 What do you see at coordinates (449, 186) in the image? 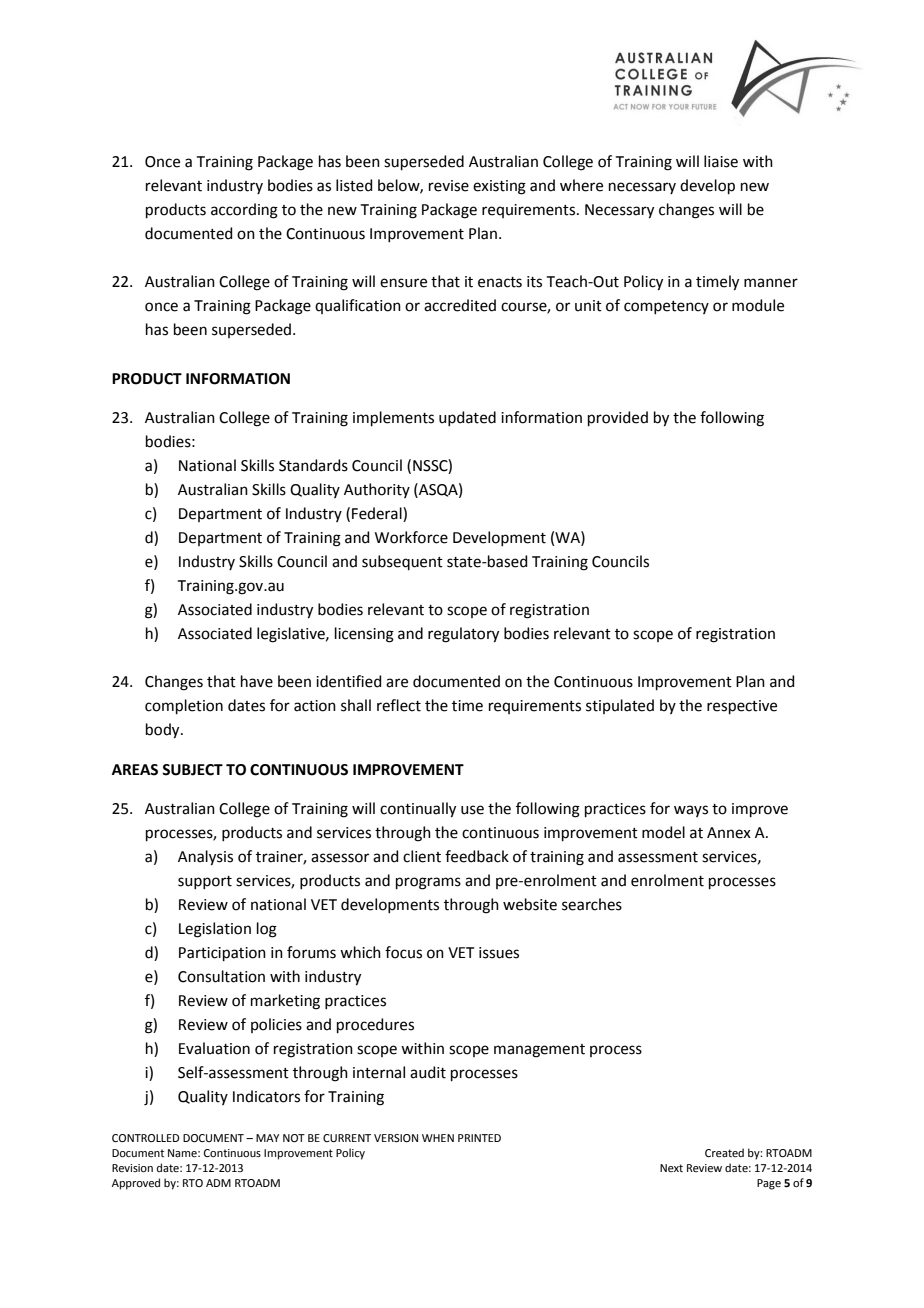
I see `revise` at bounding box center [449, 186].
